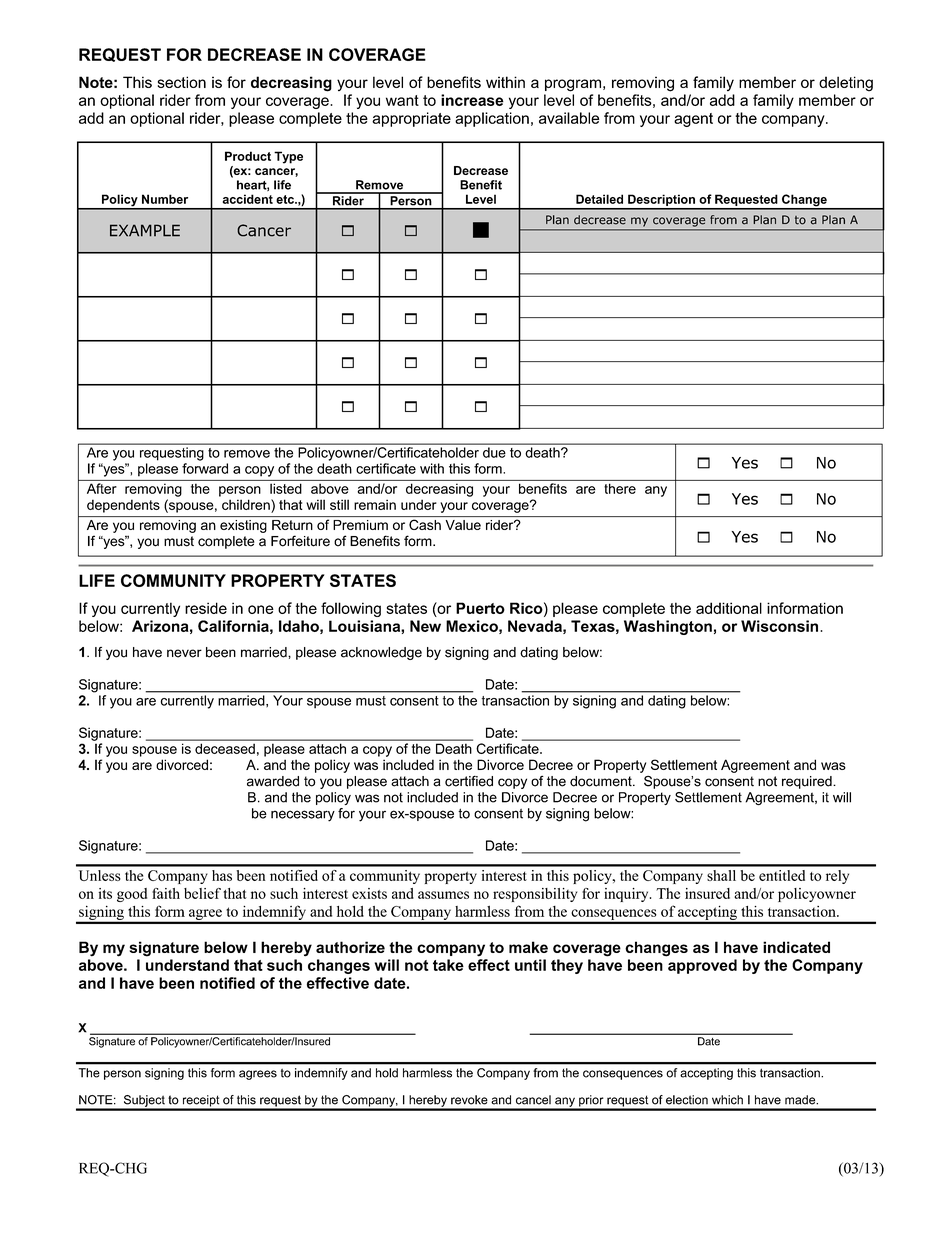 The width and height of the screenshot is (952, 1233). I want to click on belief, so click(202, 893).
